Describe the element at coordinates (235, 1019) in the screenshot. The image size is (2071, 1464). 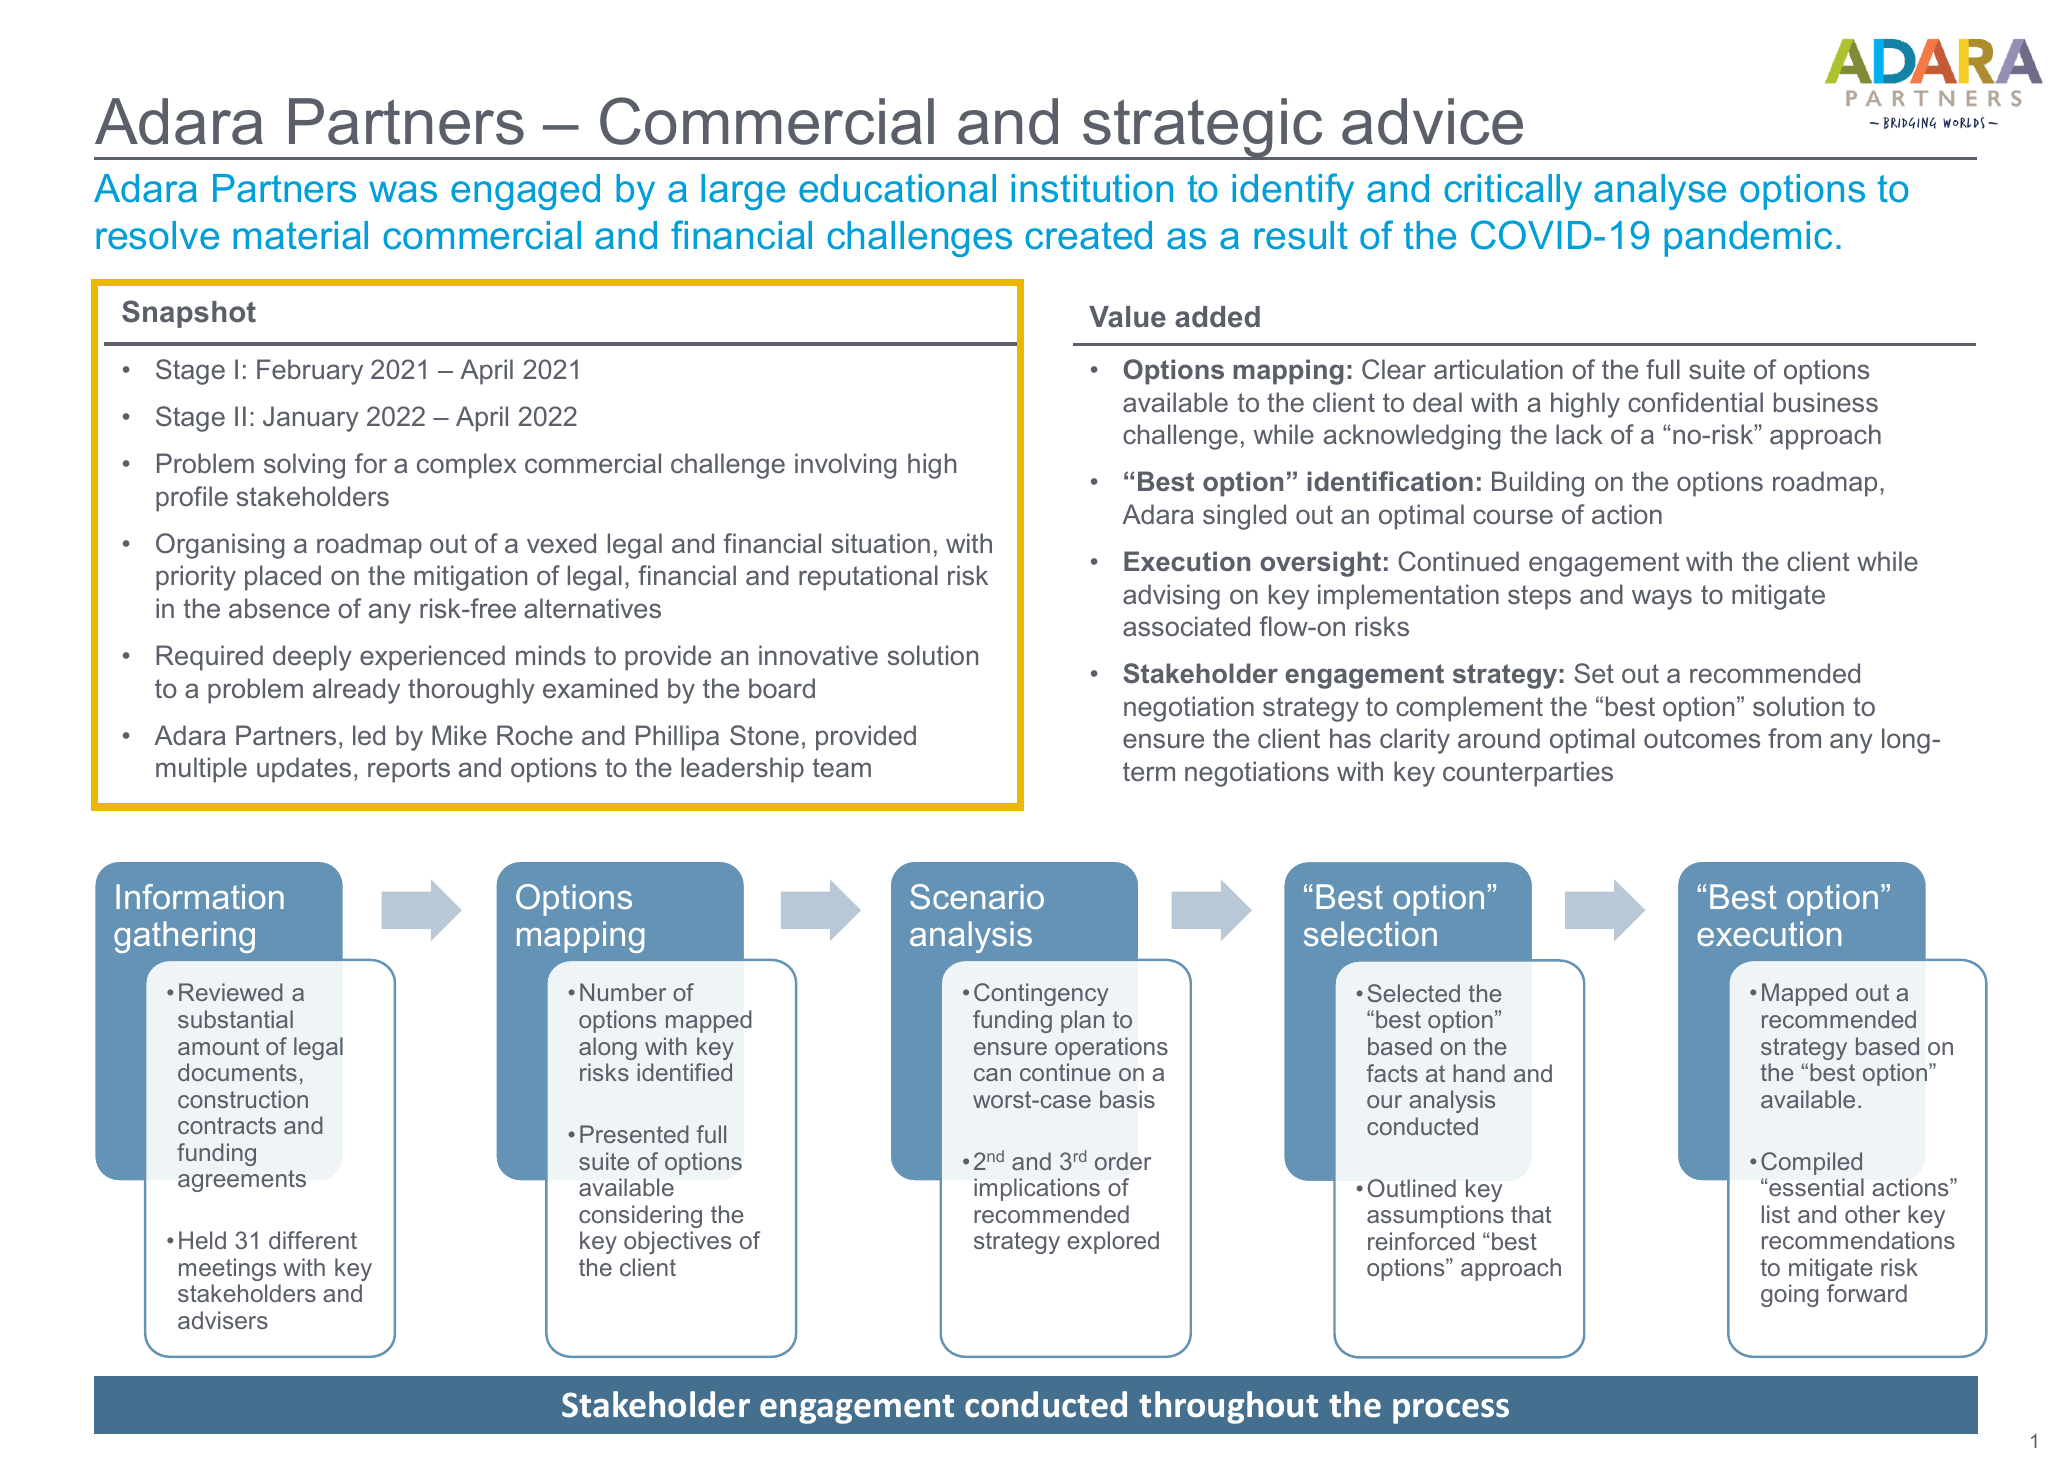
I see `substantial` at that location.
